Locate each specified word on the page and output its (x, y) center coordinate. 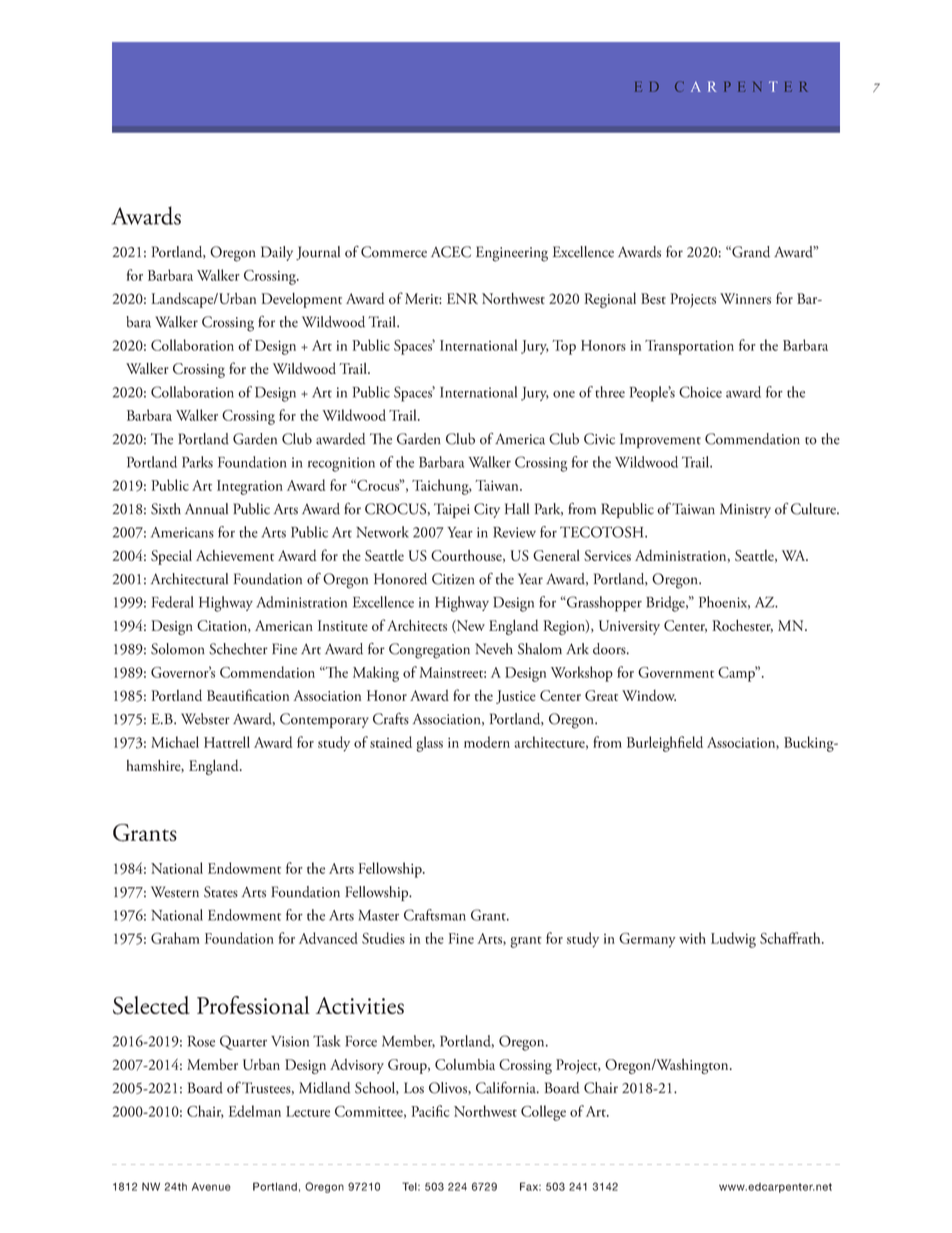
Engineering (512, 254)
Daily (277, 253)
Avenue (211, 1186)
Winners (745, 298)
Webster (205, 719)
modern (487, 742)
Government (676, 672)
